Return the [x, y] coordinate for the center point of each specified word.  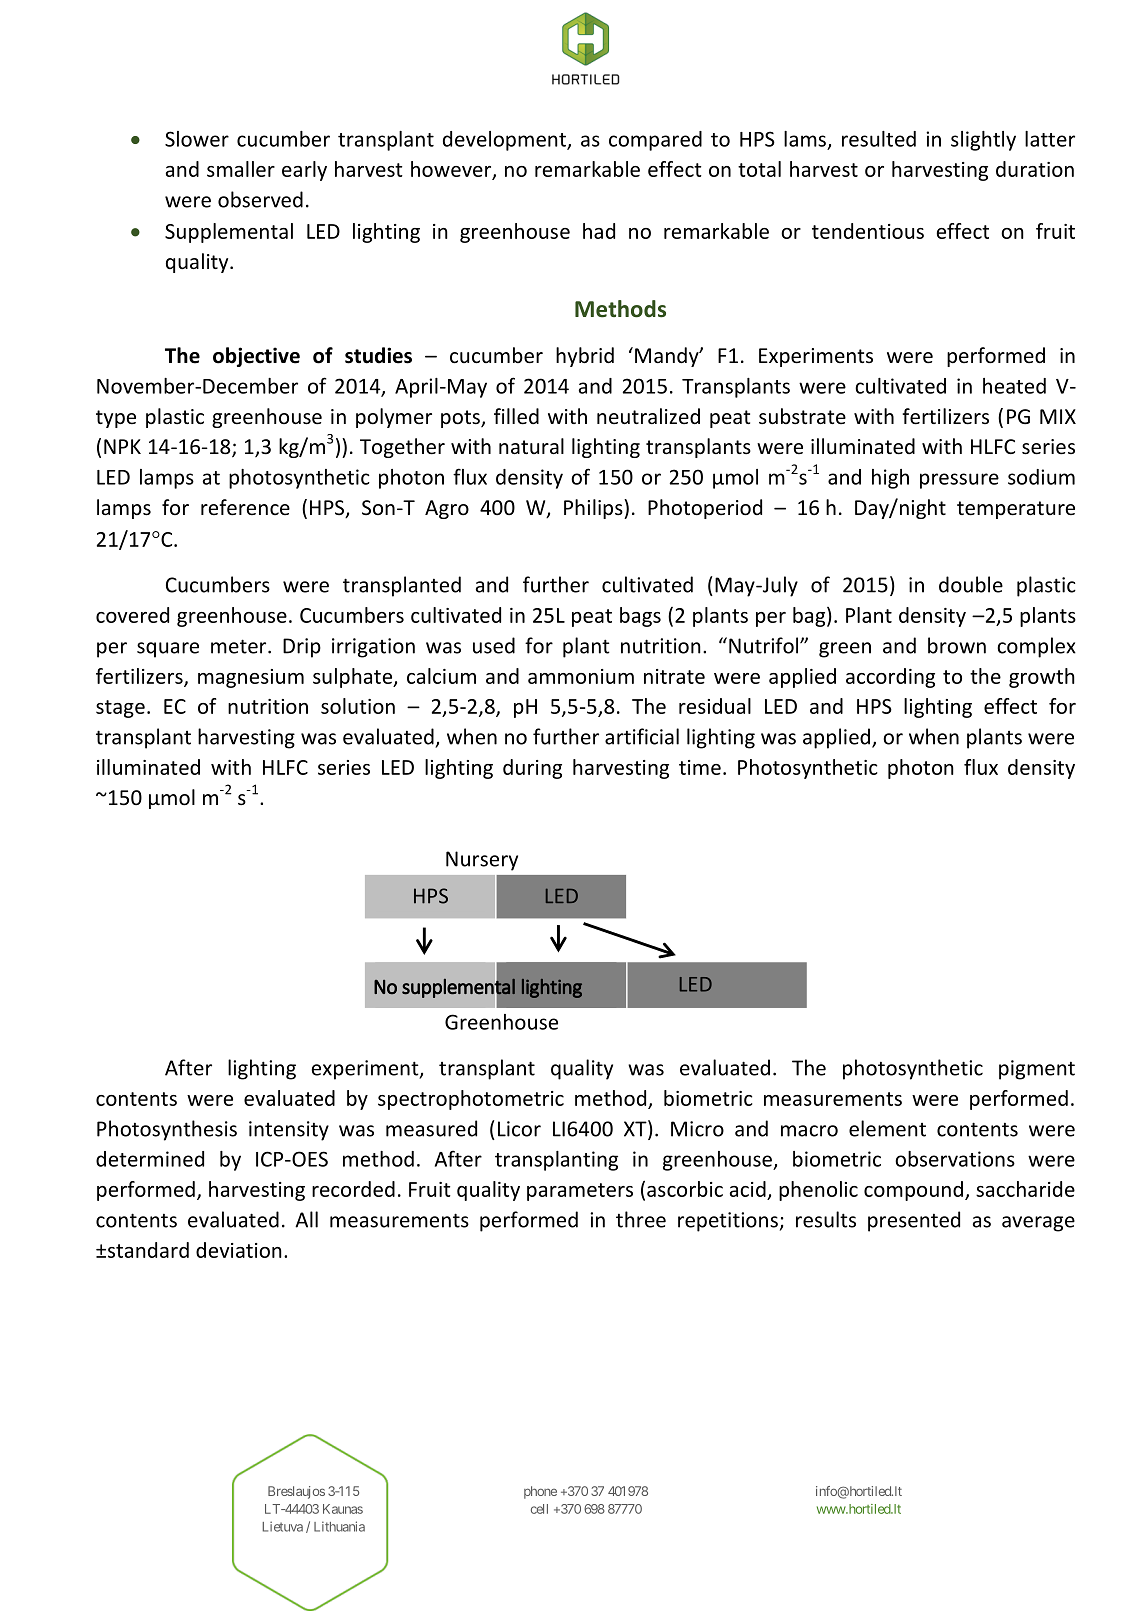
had [599, 231]
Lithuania [339, 1526]
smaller [241, 169]
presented [914, 1221]
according [890, 678]
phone [540, 1492]
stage [120, 709]
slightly [983, 141]
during [532, 769]
